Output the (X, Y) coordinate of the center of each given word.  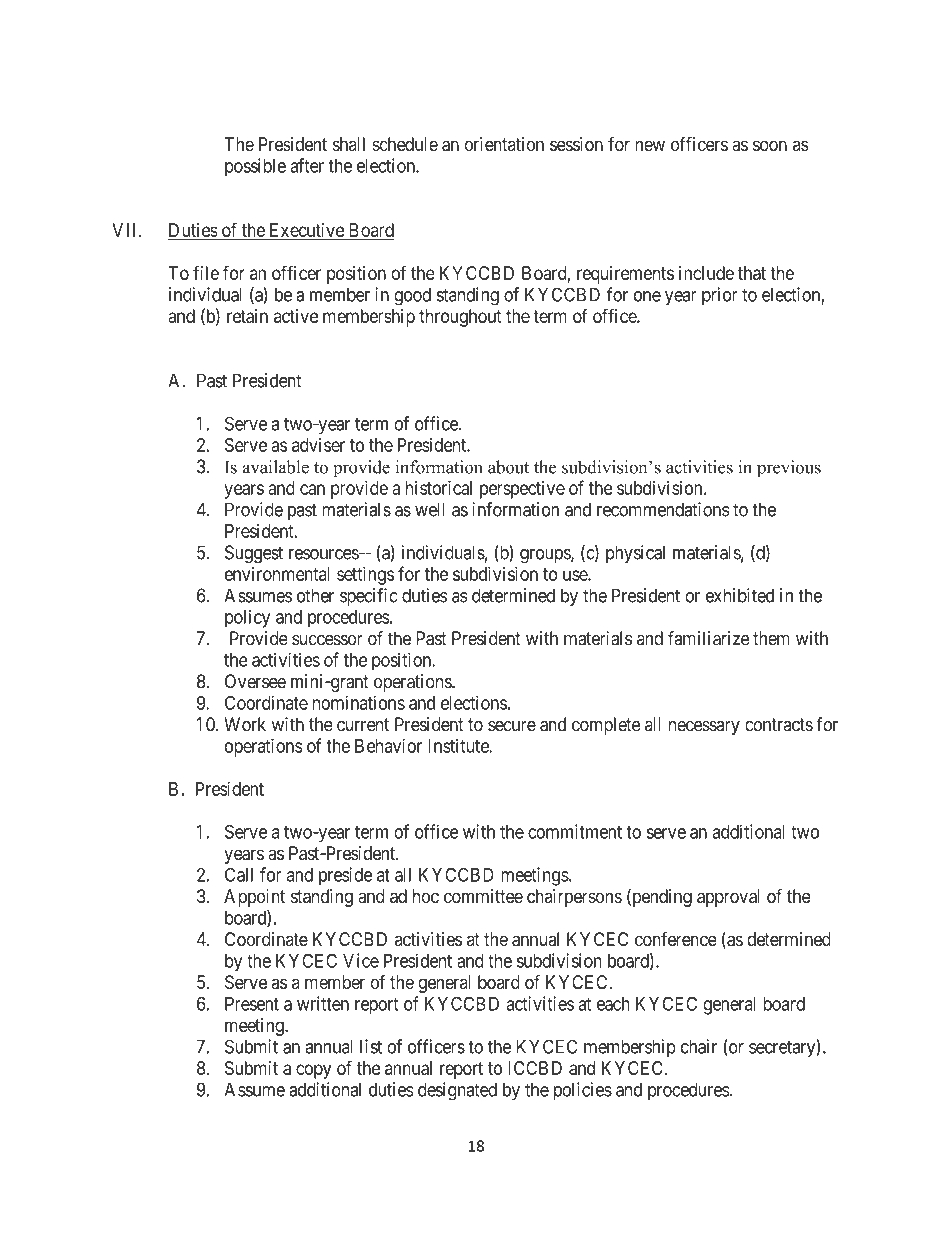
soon (770, 146)
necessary (704, 728)
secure (512, 726)
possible (255, 167)
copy (313, 1071)
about (508, 467)
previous (789, 469)
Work (245, 724)
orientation (504, 144)
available (276, 467)
